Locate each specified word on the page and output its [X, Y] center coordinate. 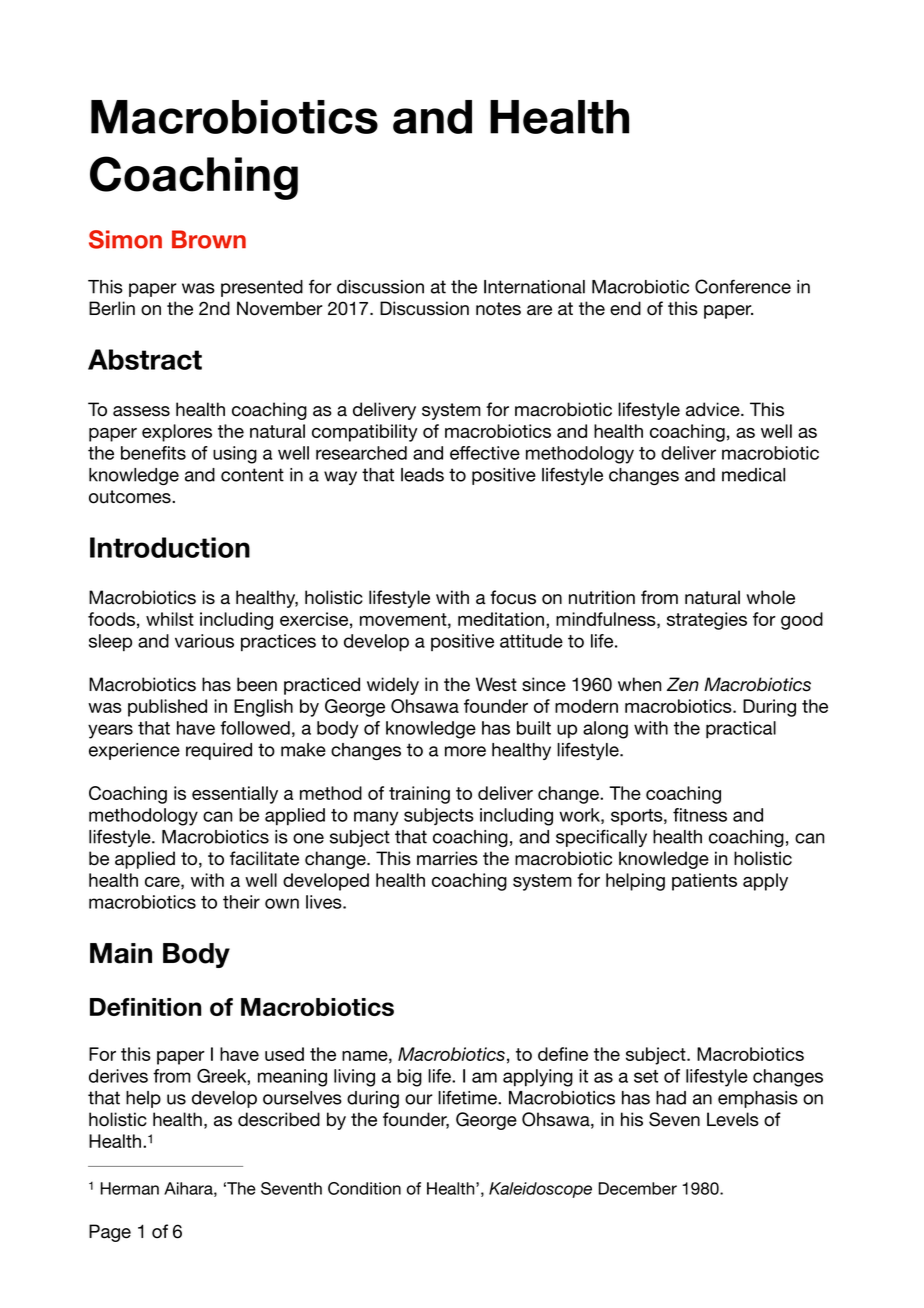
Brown [209, 239]
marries [447, 858]
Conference [743, 286]
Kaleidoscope [540, 1190]
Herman [129, 1188]
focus [513, 597]
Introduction [170, 547]
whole [770, 597]
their [241, 902]
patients [704, 882]
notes [498, 309]
